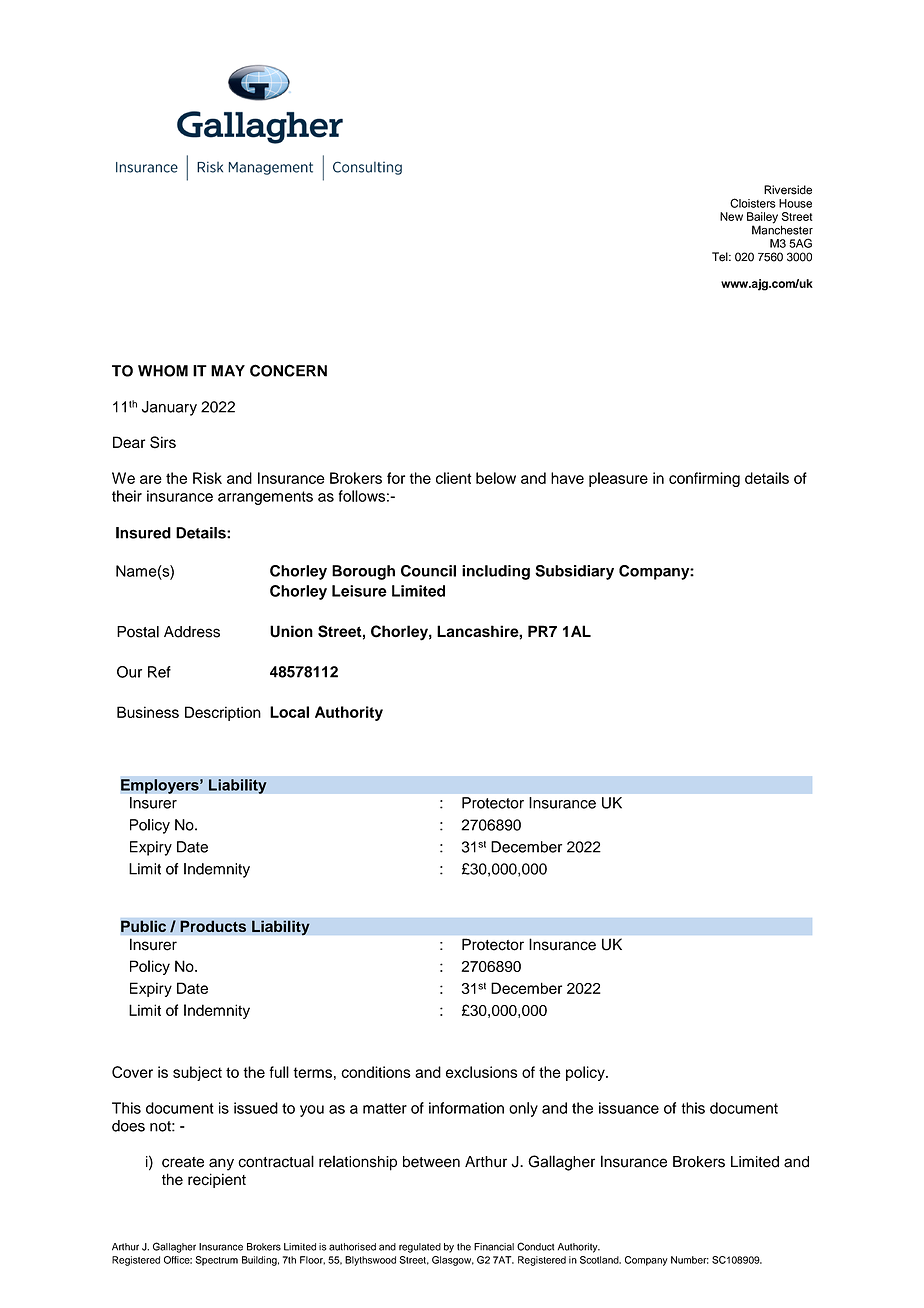  I want to click on Subsidiary, so click(574, 572).
